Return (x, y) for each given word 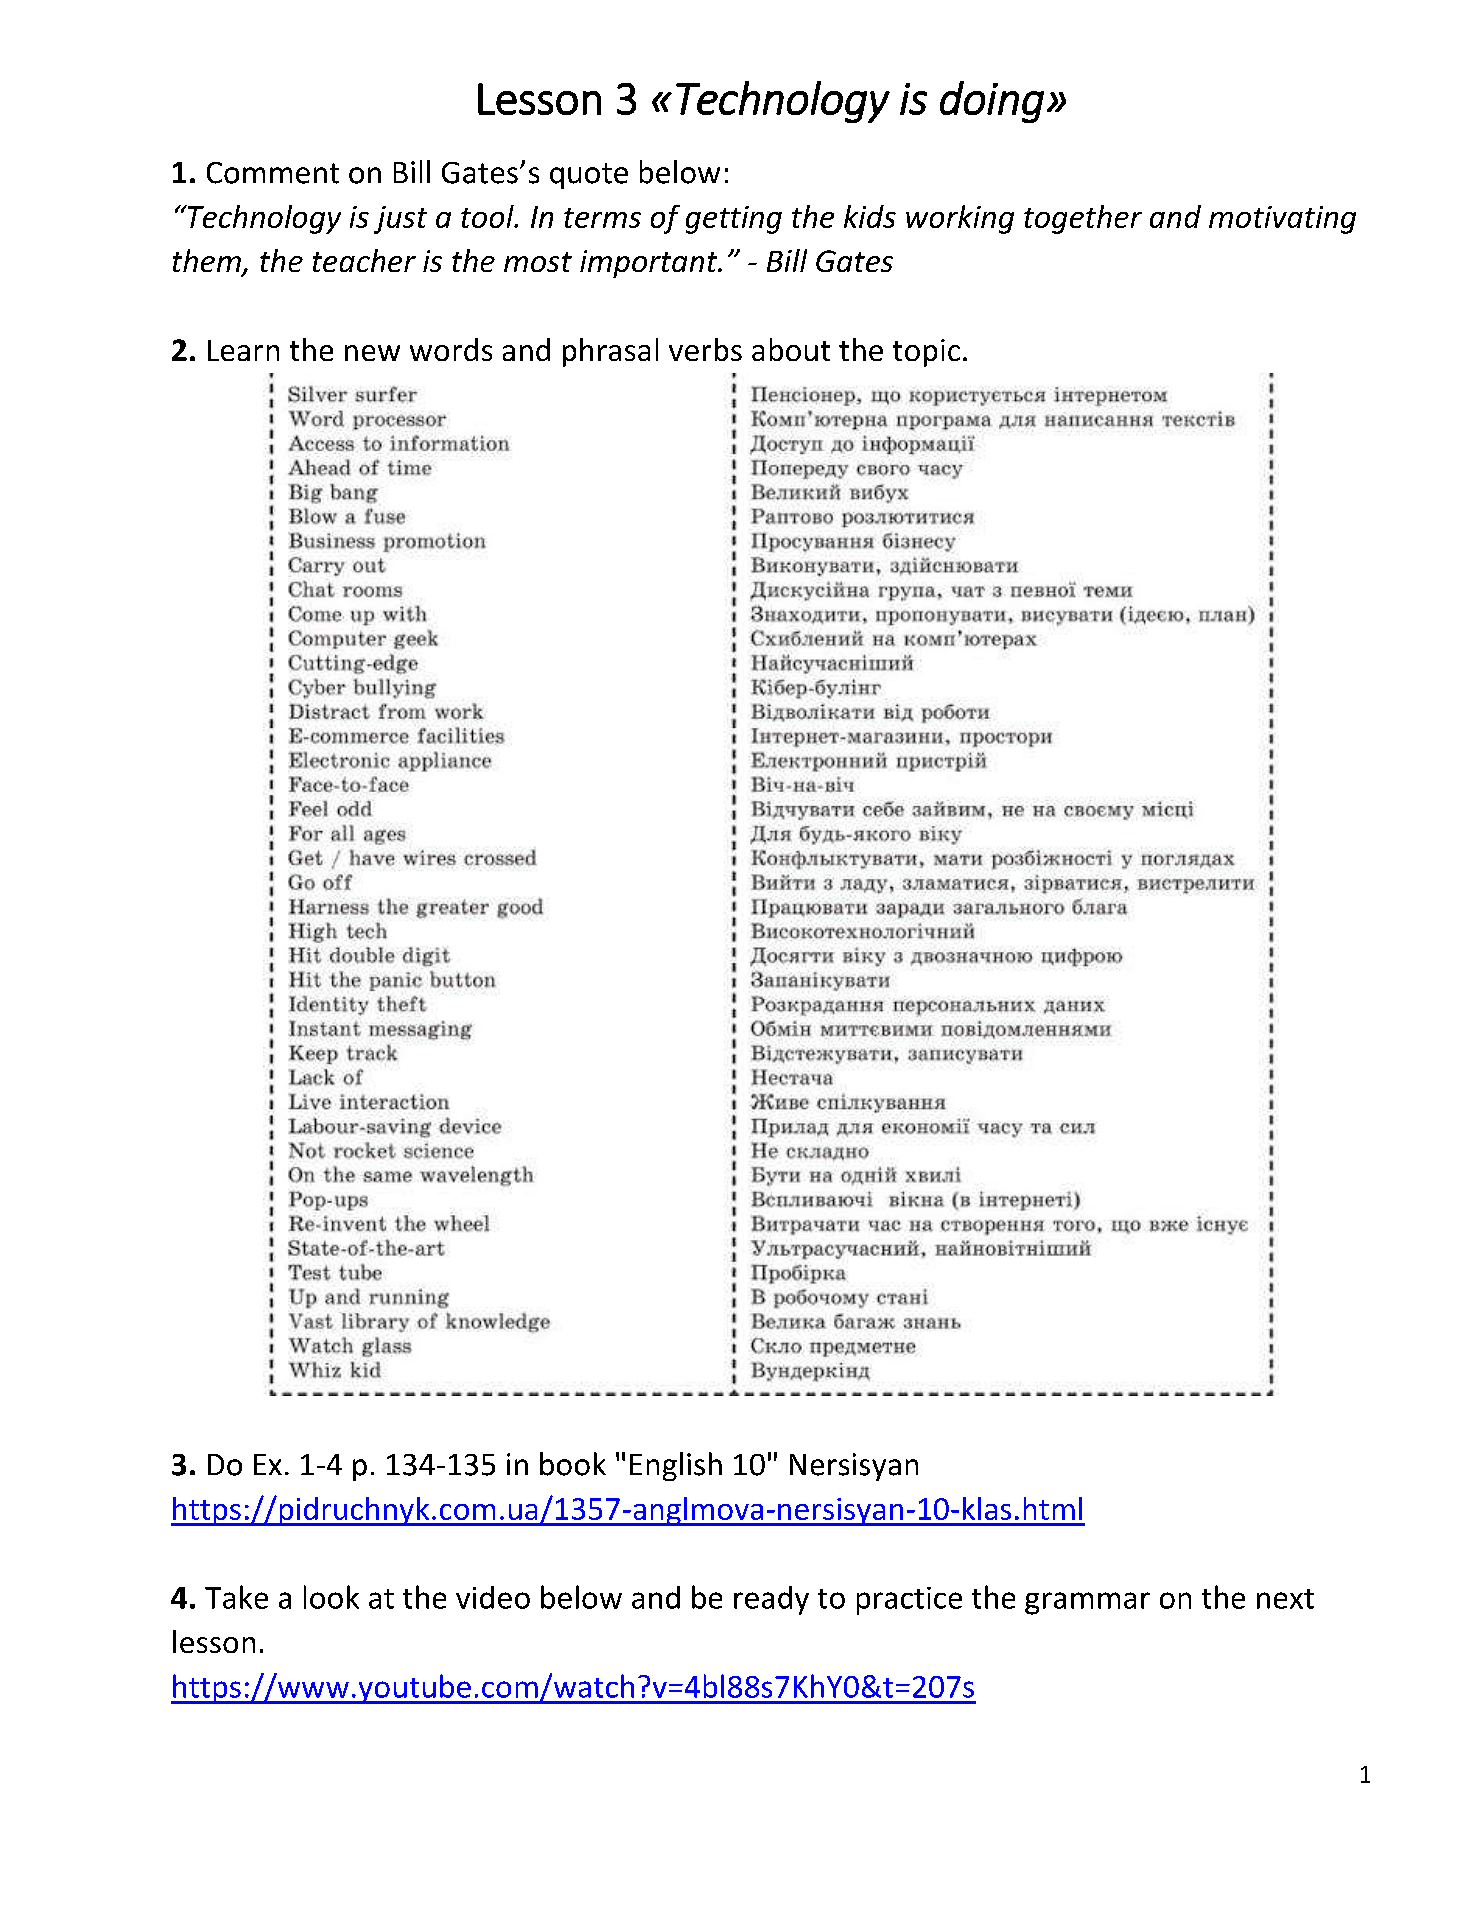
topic (926, 353)
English (676, 1466)
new (372, 353)
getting (734, 220)
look (331, 1597)
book (573, 1464)
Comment (273, 173)
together (1083, 219)
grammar (1087, 1603)
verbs (705, 349)
